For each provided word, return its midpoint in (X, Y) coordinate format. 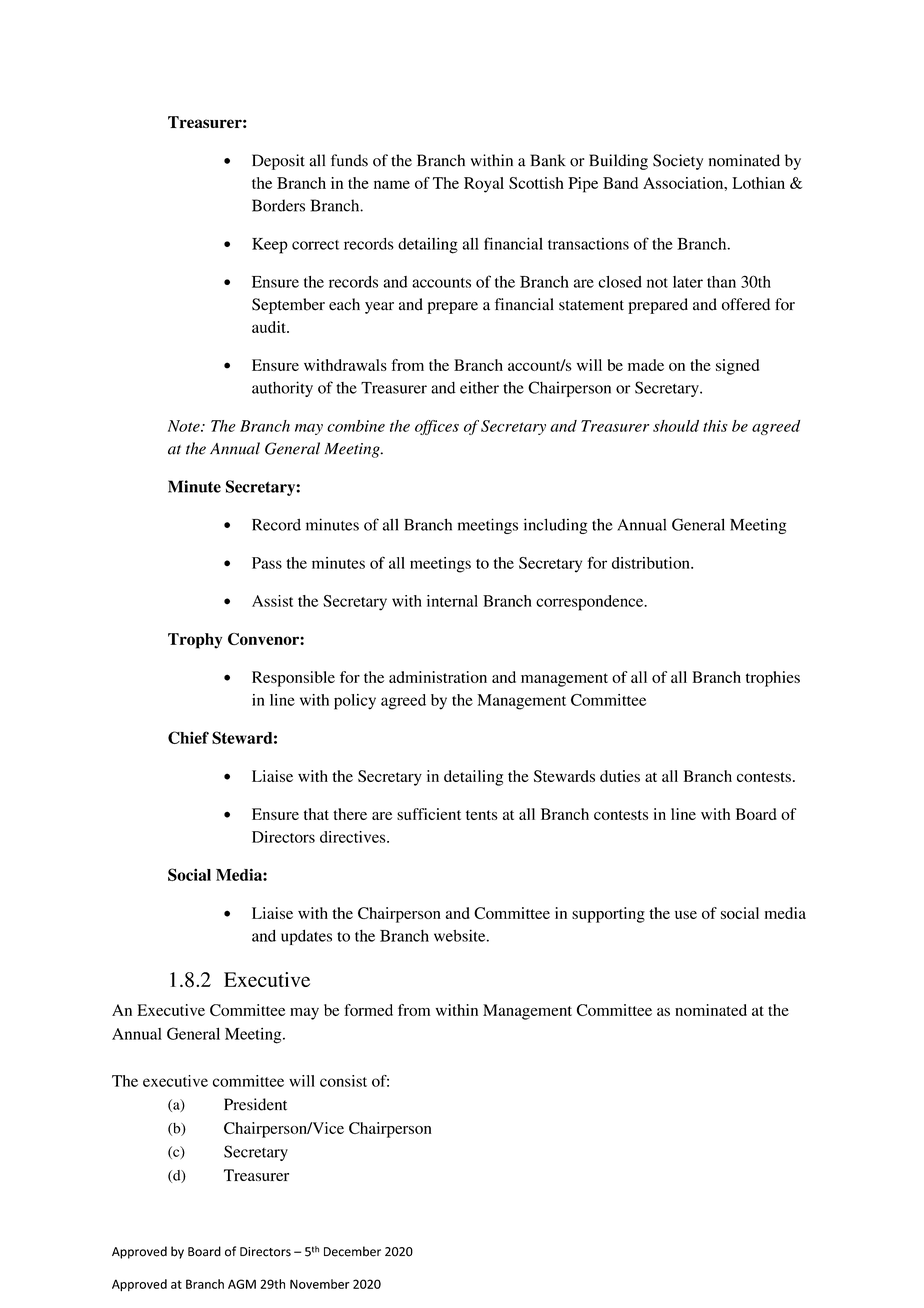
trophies (773, 679)
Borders (278, 205)
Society (678, 162)
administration (438, 677)
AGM (242, 1284)
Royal (484, 185)
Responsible (293, 679)
